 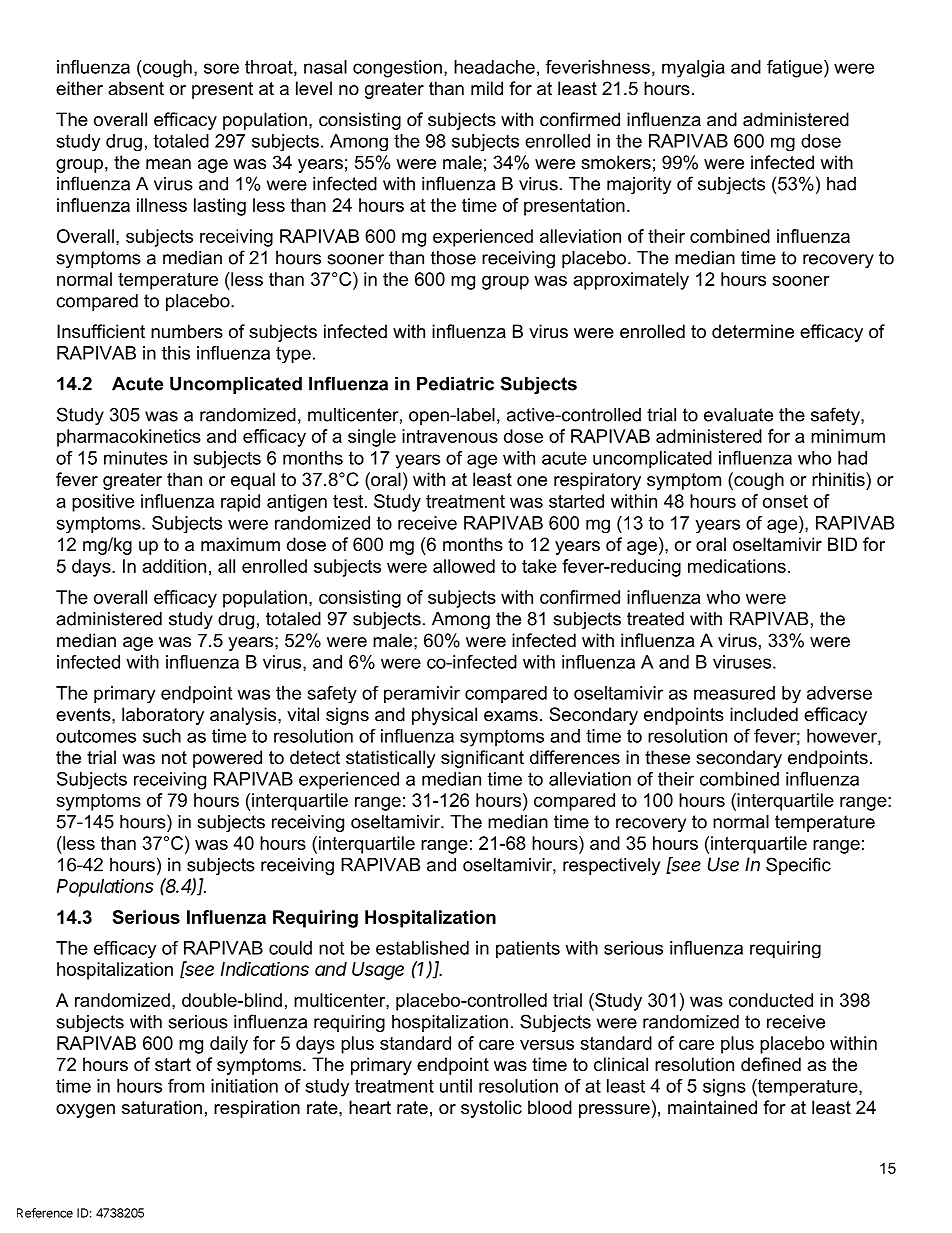 I want to click on mild, so click(x=487, y=88).
